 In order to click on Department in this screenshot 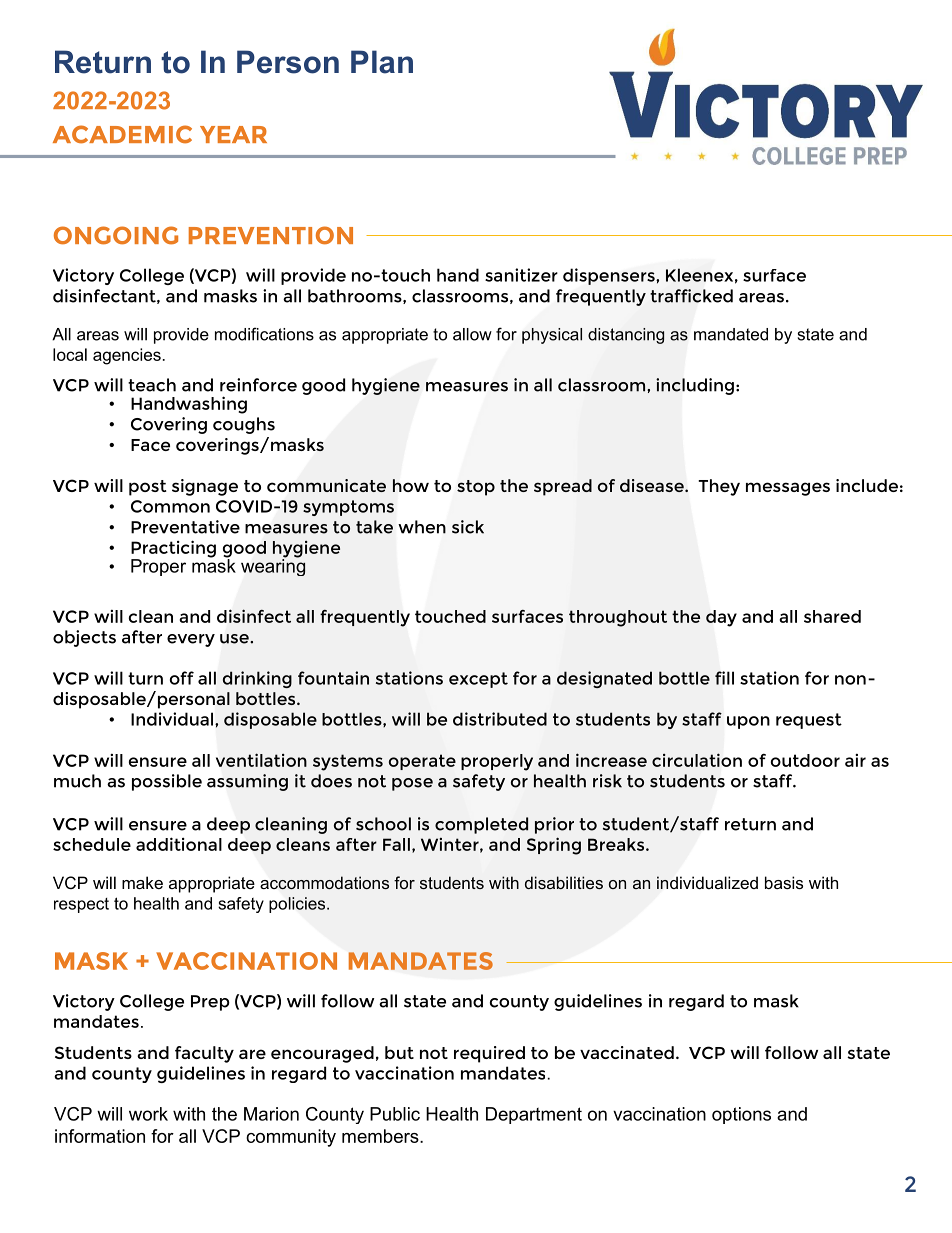, I will do `click(534, 1115)`.
